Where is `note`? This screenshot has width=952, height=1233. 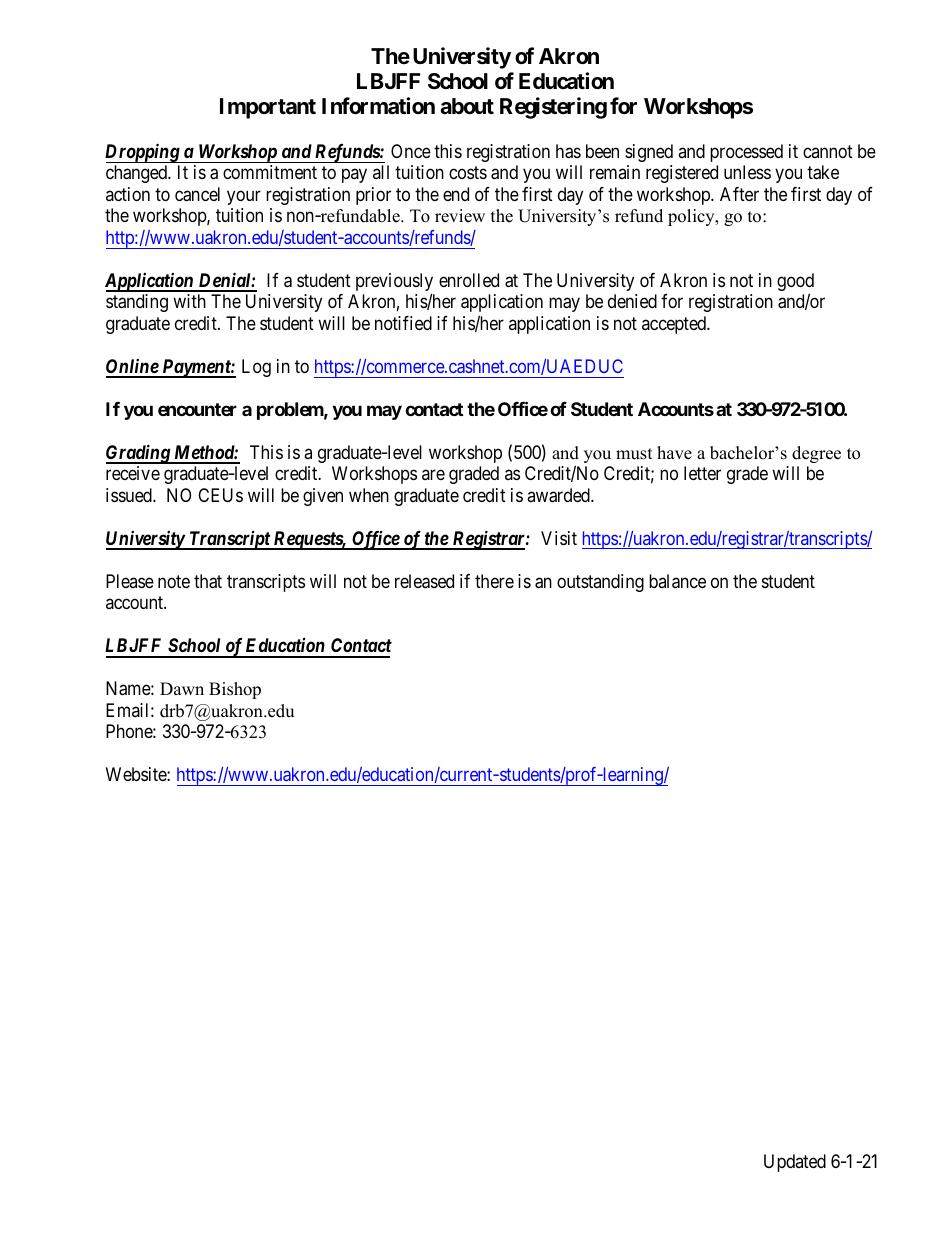
note is located at coordinates (174, 581).
